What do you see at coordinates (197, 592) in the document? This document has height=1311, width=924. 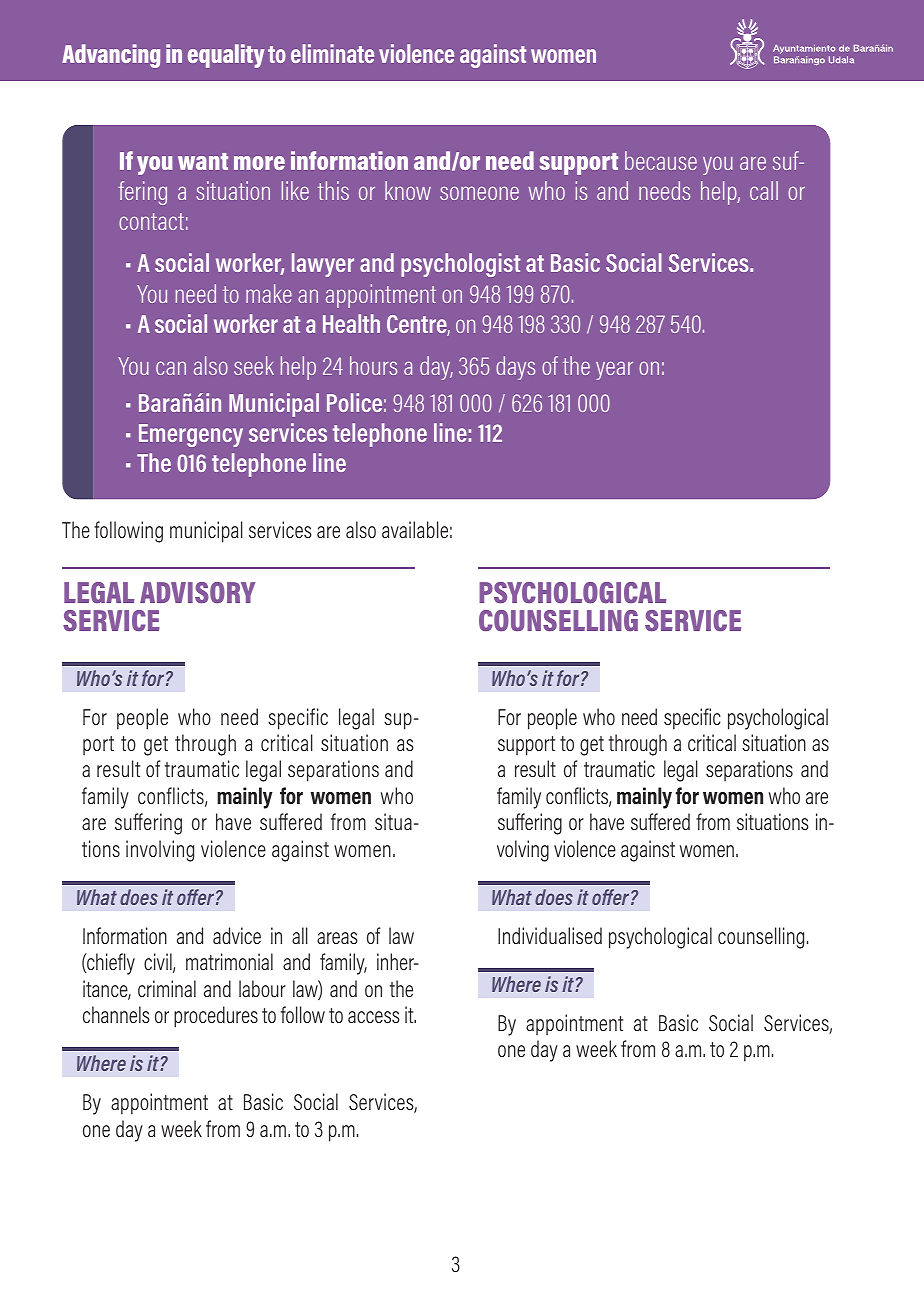 I see `ADVISORY` at bounding box center [197, 592].
